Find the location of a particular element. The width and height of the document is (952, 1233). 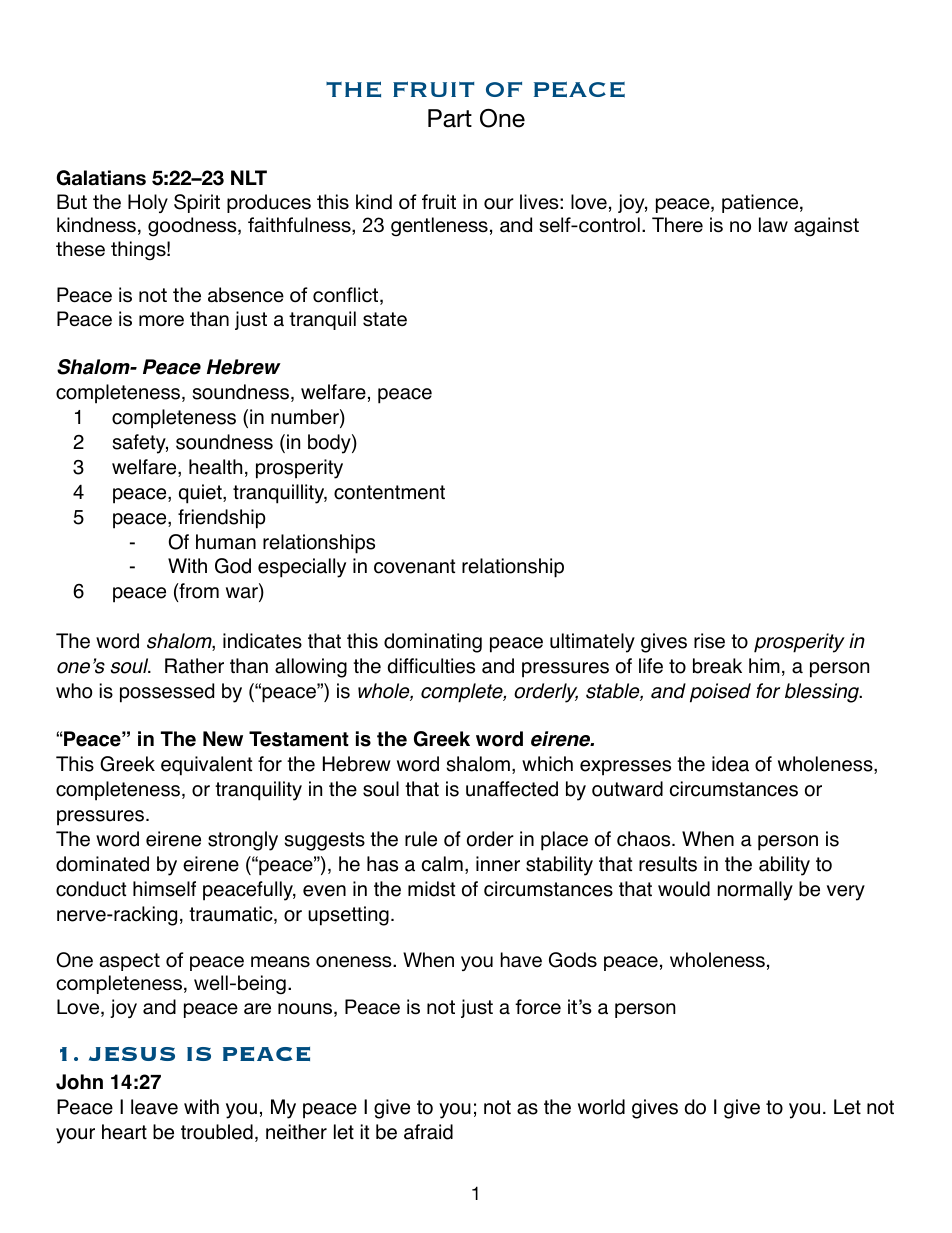

Galatians is located at coordinates (101, 178).
